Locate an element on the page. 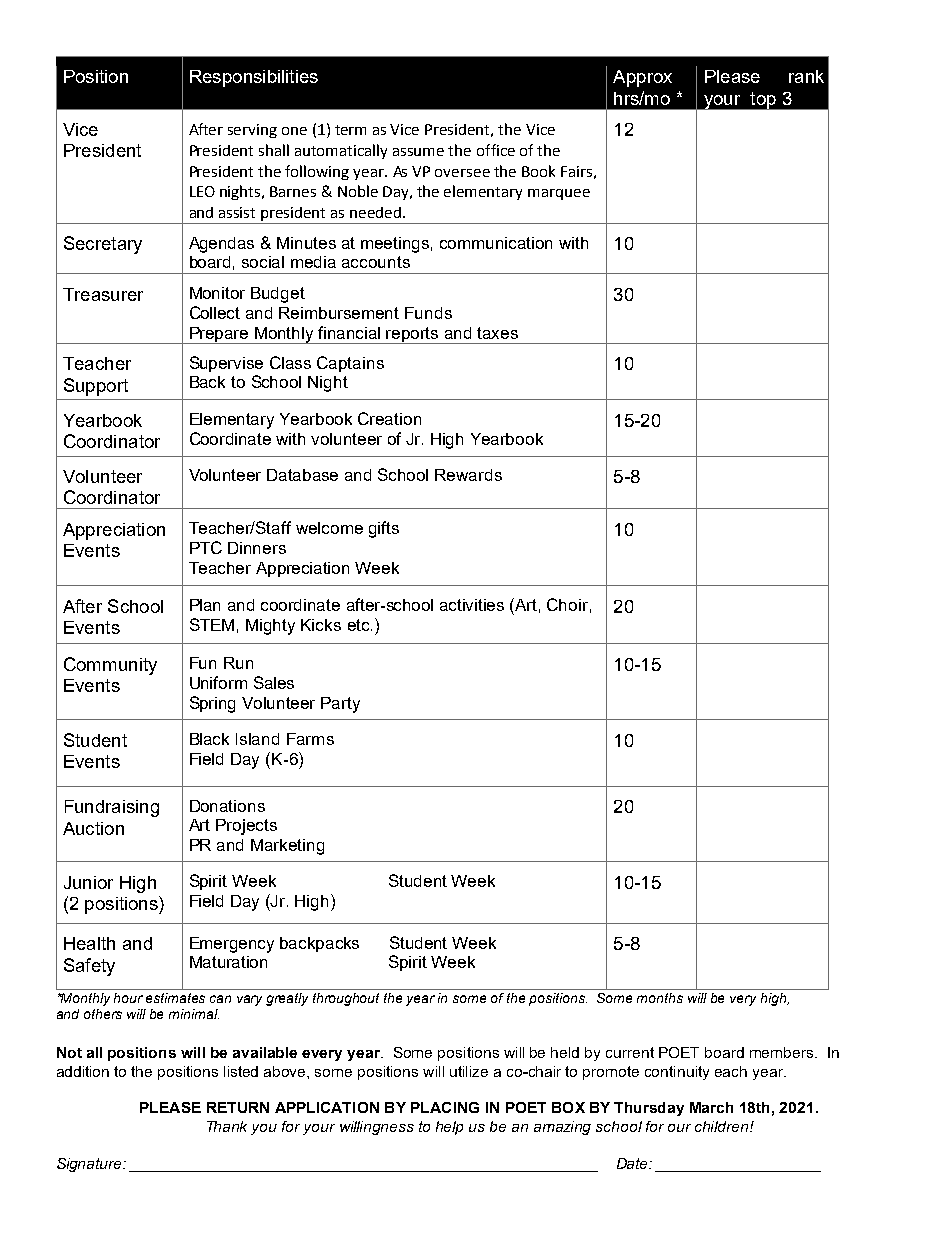 The height and width of the page is (1233, 952). taxes is located at coordinates (497, 333).
